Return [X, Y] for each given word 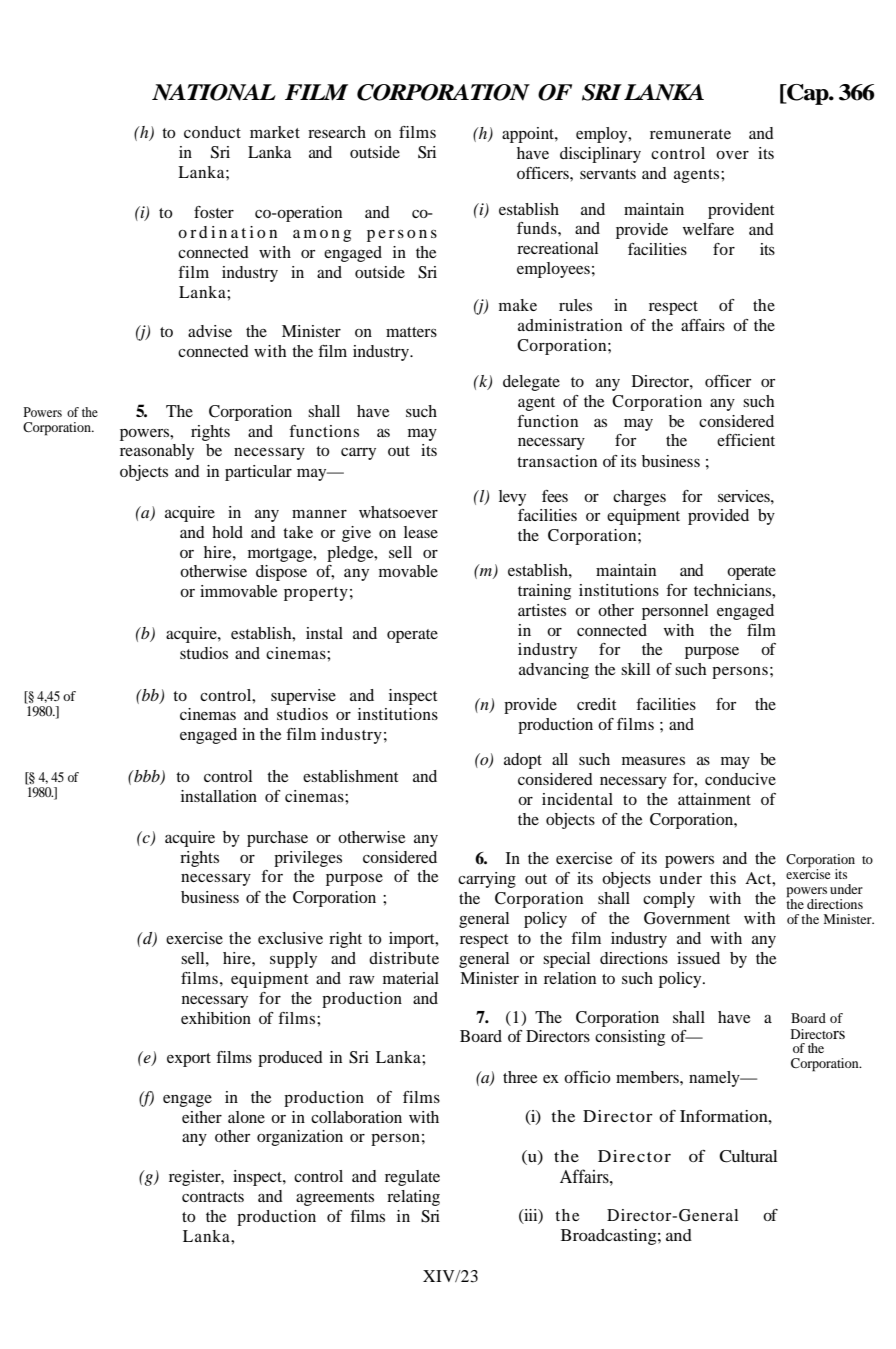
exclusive [290, 938]
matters [411, 332]
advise [210, 331]
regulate [412, 1178]
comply [669, 900]
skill [635, 669]
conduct [212, 132]
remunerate [690, 134]
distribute [404, 958]
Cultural [748, 1156]
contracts [213, 1197]
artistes [542, 610]
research [337, 132]
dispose [281, 573]
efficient [746, 440]
